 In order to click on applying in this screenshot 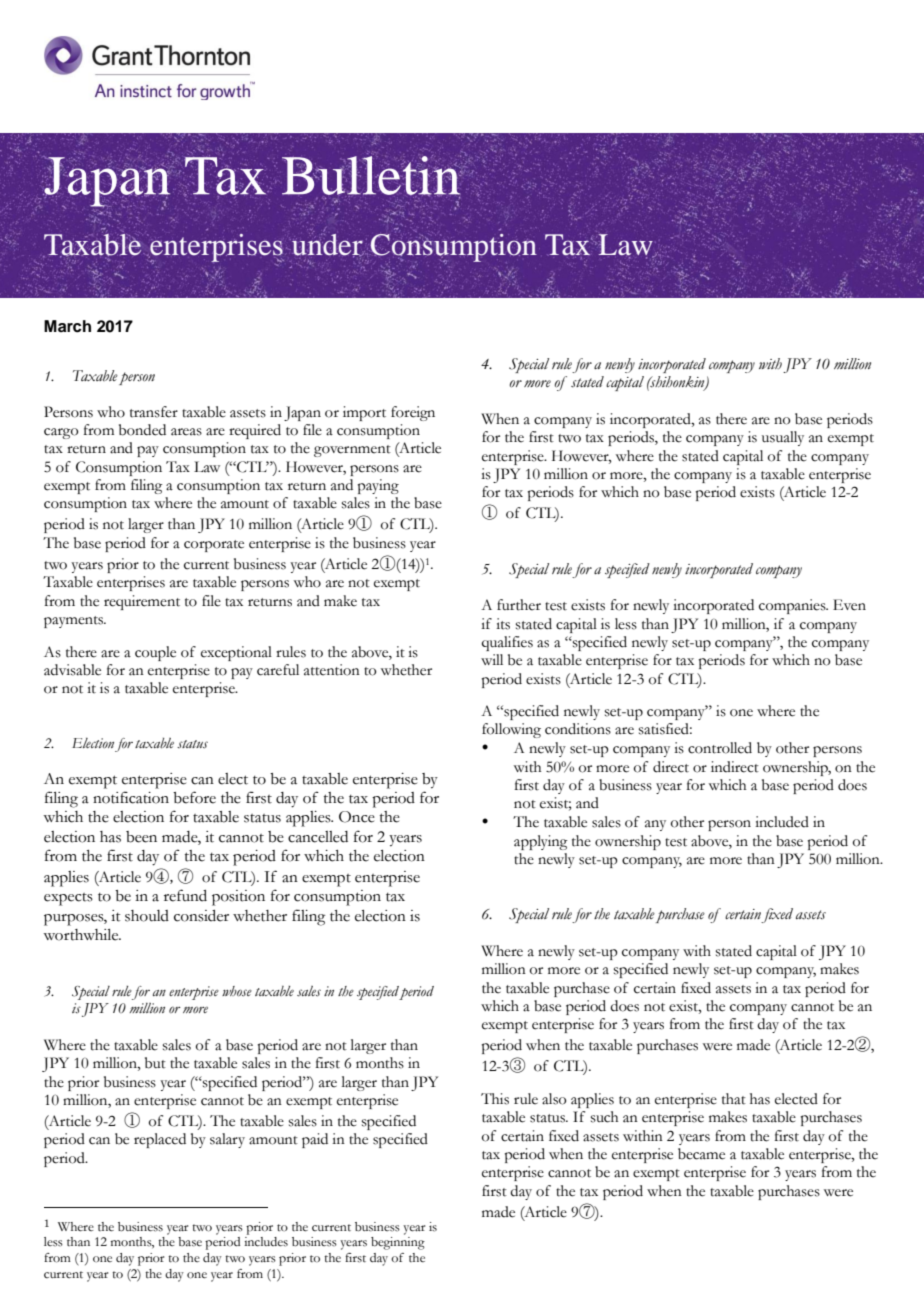, I will do `click(541, 842)`.
